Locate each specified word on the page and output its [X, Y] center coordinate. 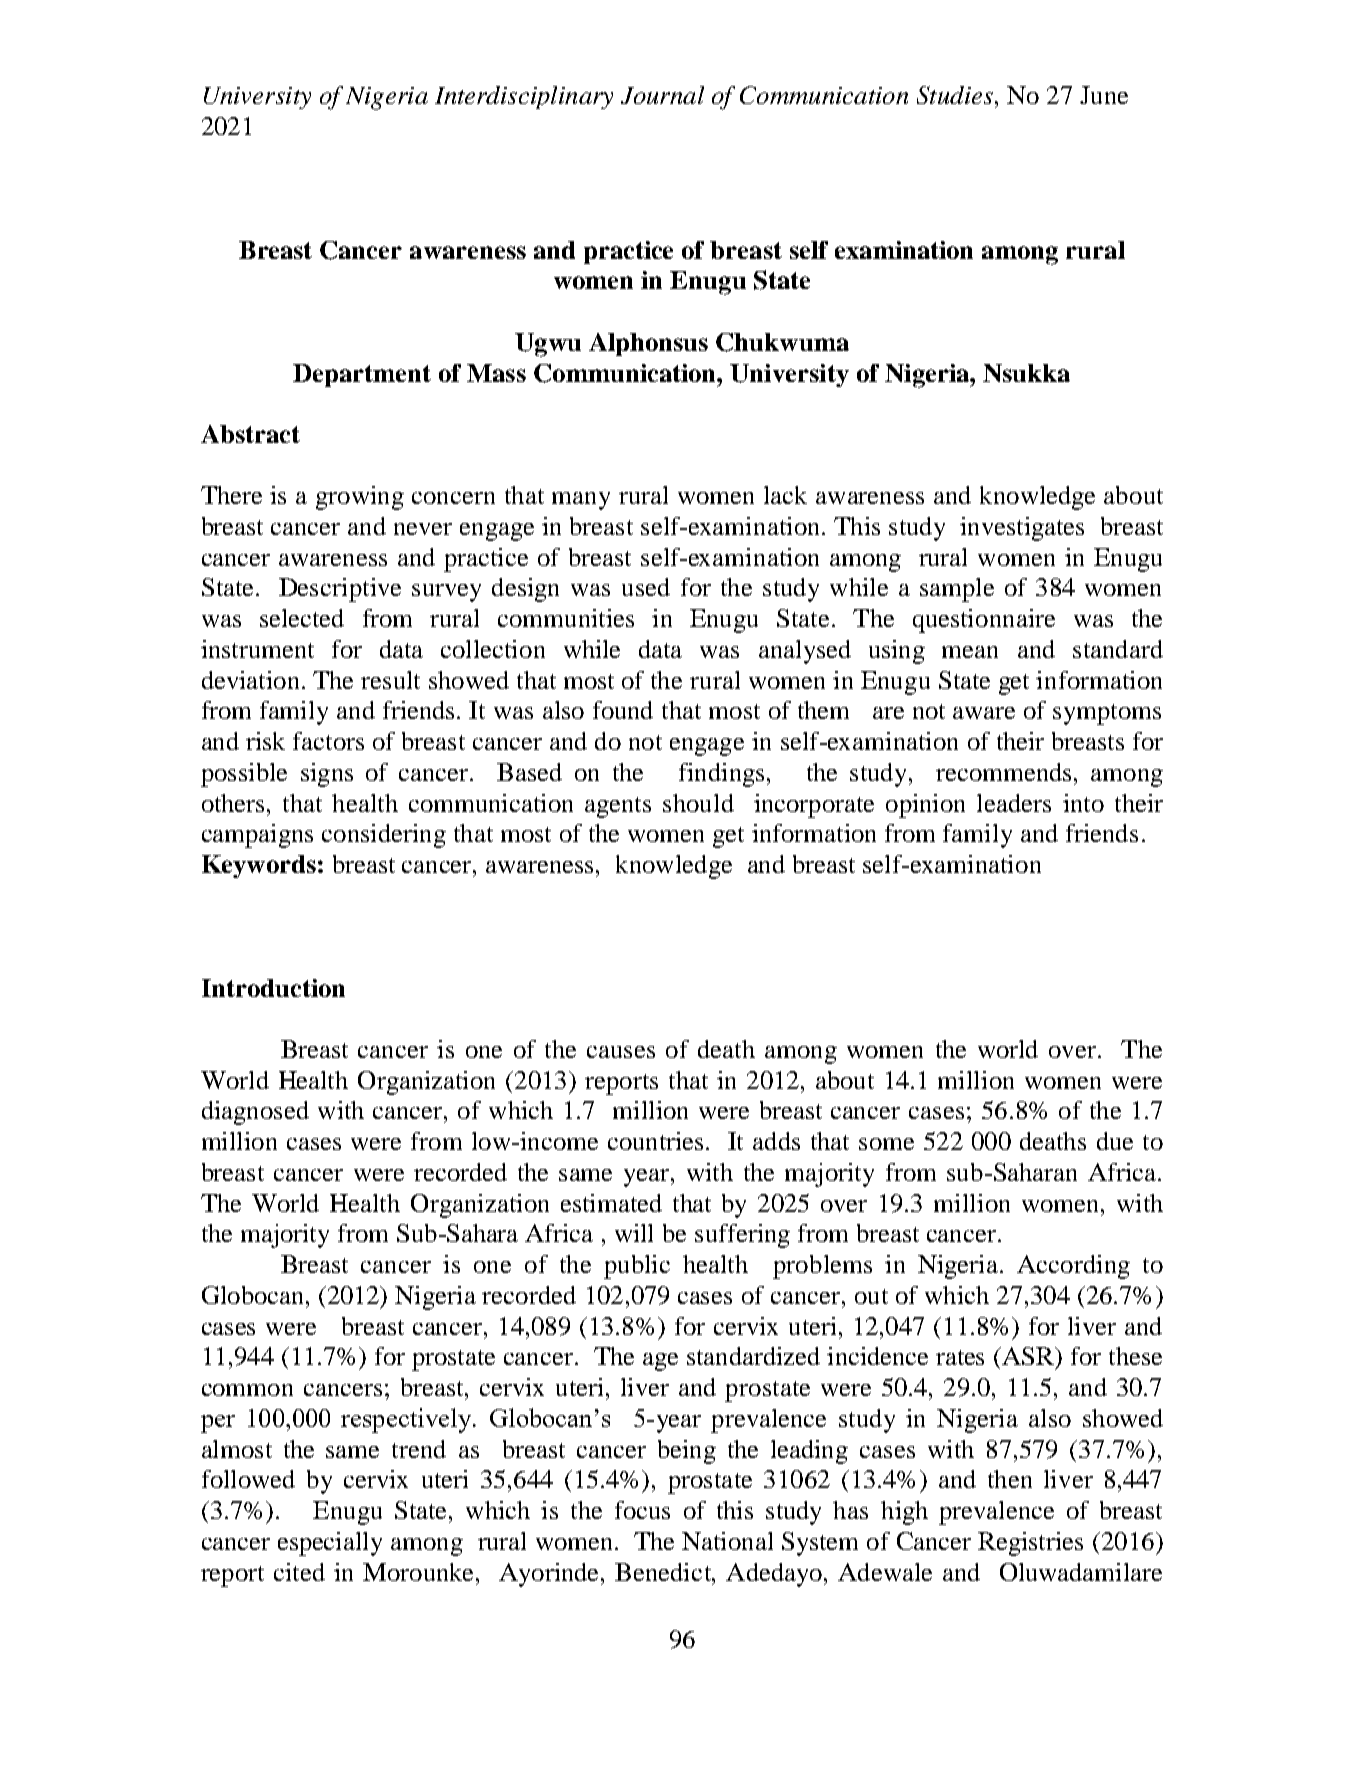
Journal [662, 95]
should [698, 803]
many [581, 501]
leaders [1014, 803]
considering [384, 836]
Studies [955, 95]
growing [360, 498]
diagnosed [255, 1113]
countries [655, 1141]
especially [330, 1544]
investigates [1022, 529]
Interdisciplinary [524, 97]
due [1115, 1141]
